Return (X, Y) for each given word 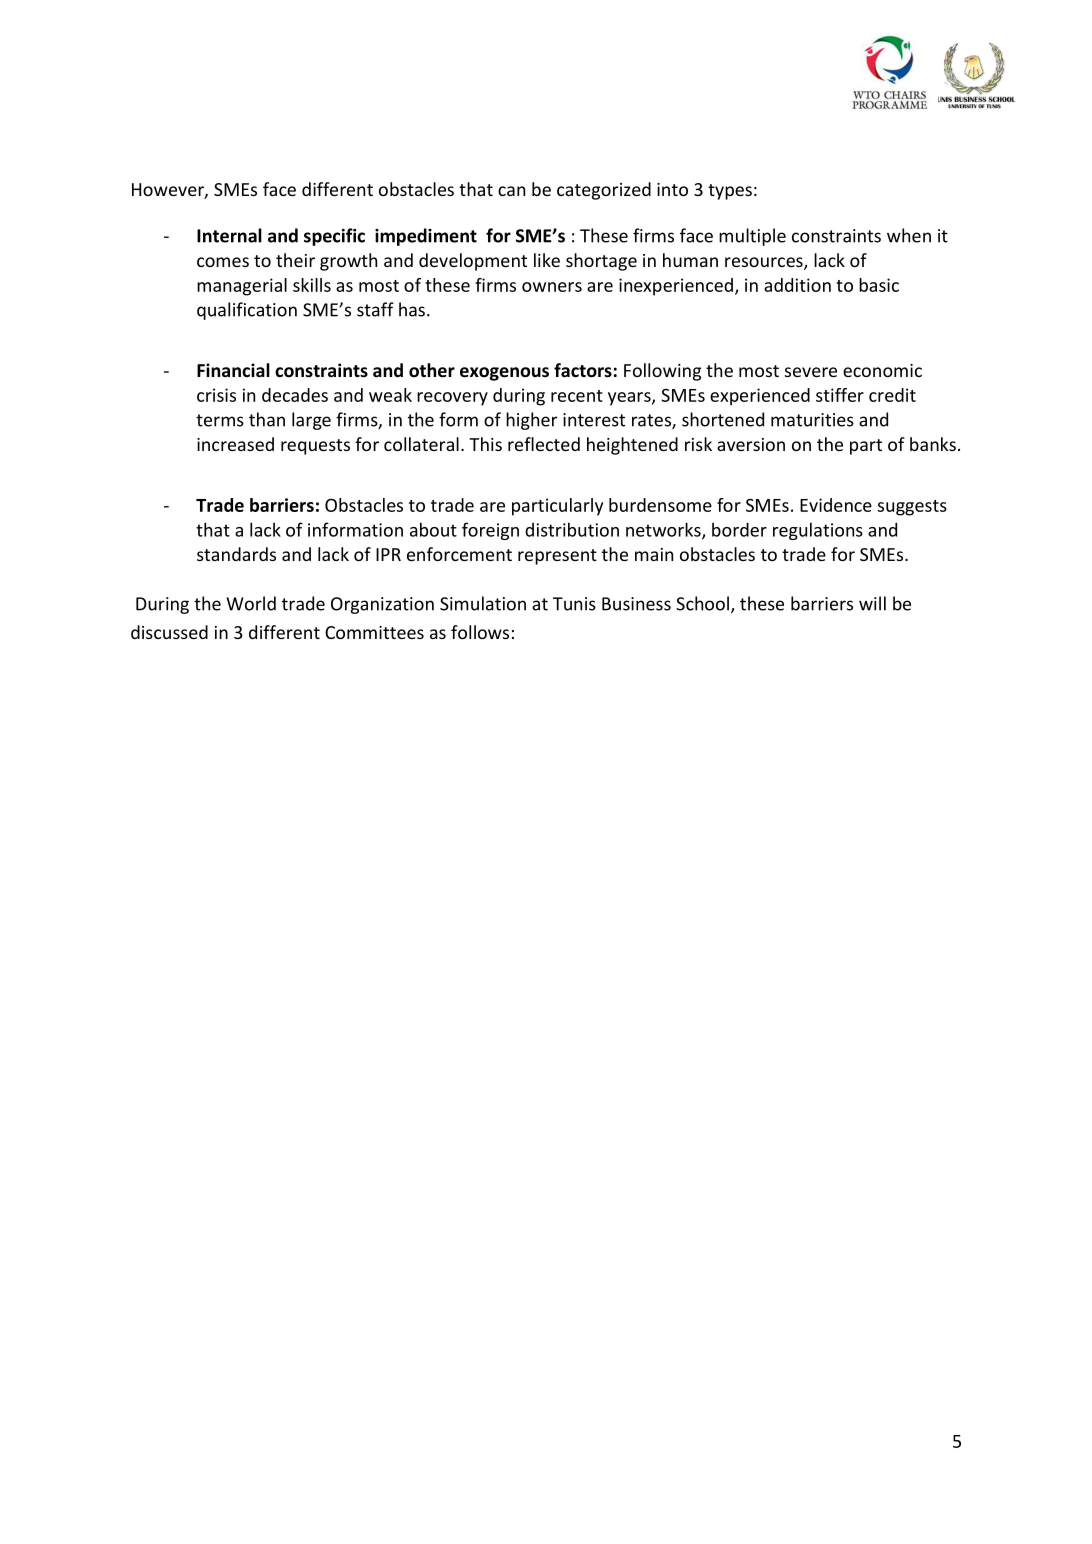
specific (334, 237)
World (251, 603)
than (267, 419)
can (511, 191)
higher (532, 421)
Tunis (574, 604)
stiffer (840, 395)
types (730, 192)
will (872, 603)
